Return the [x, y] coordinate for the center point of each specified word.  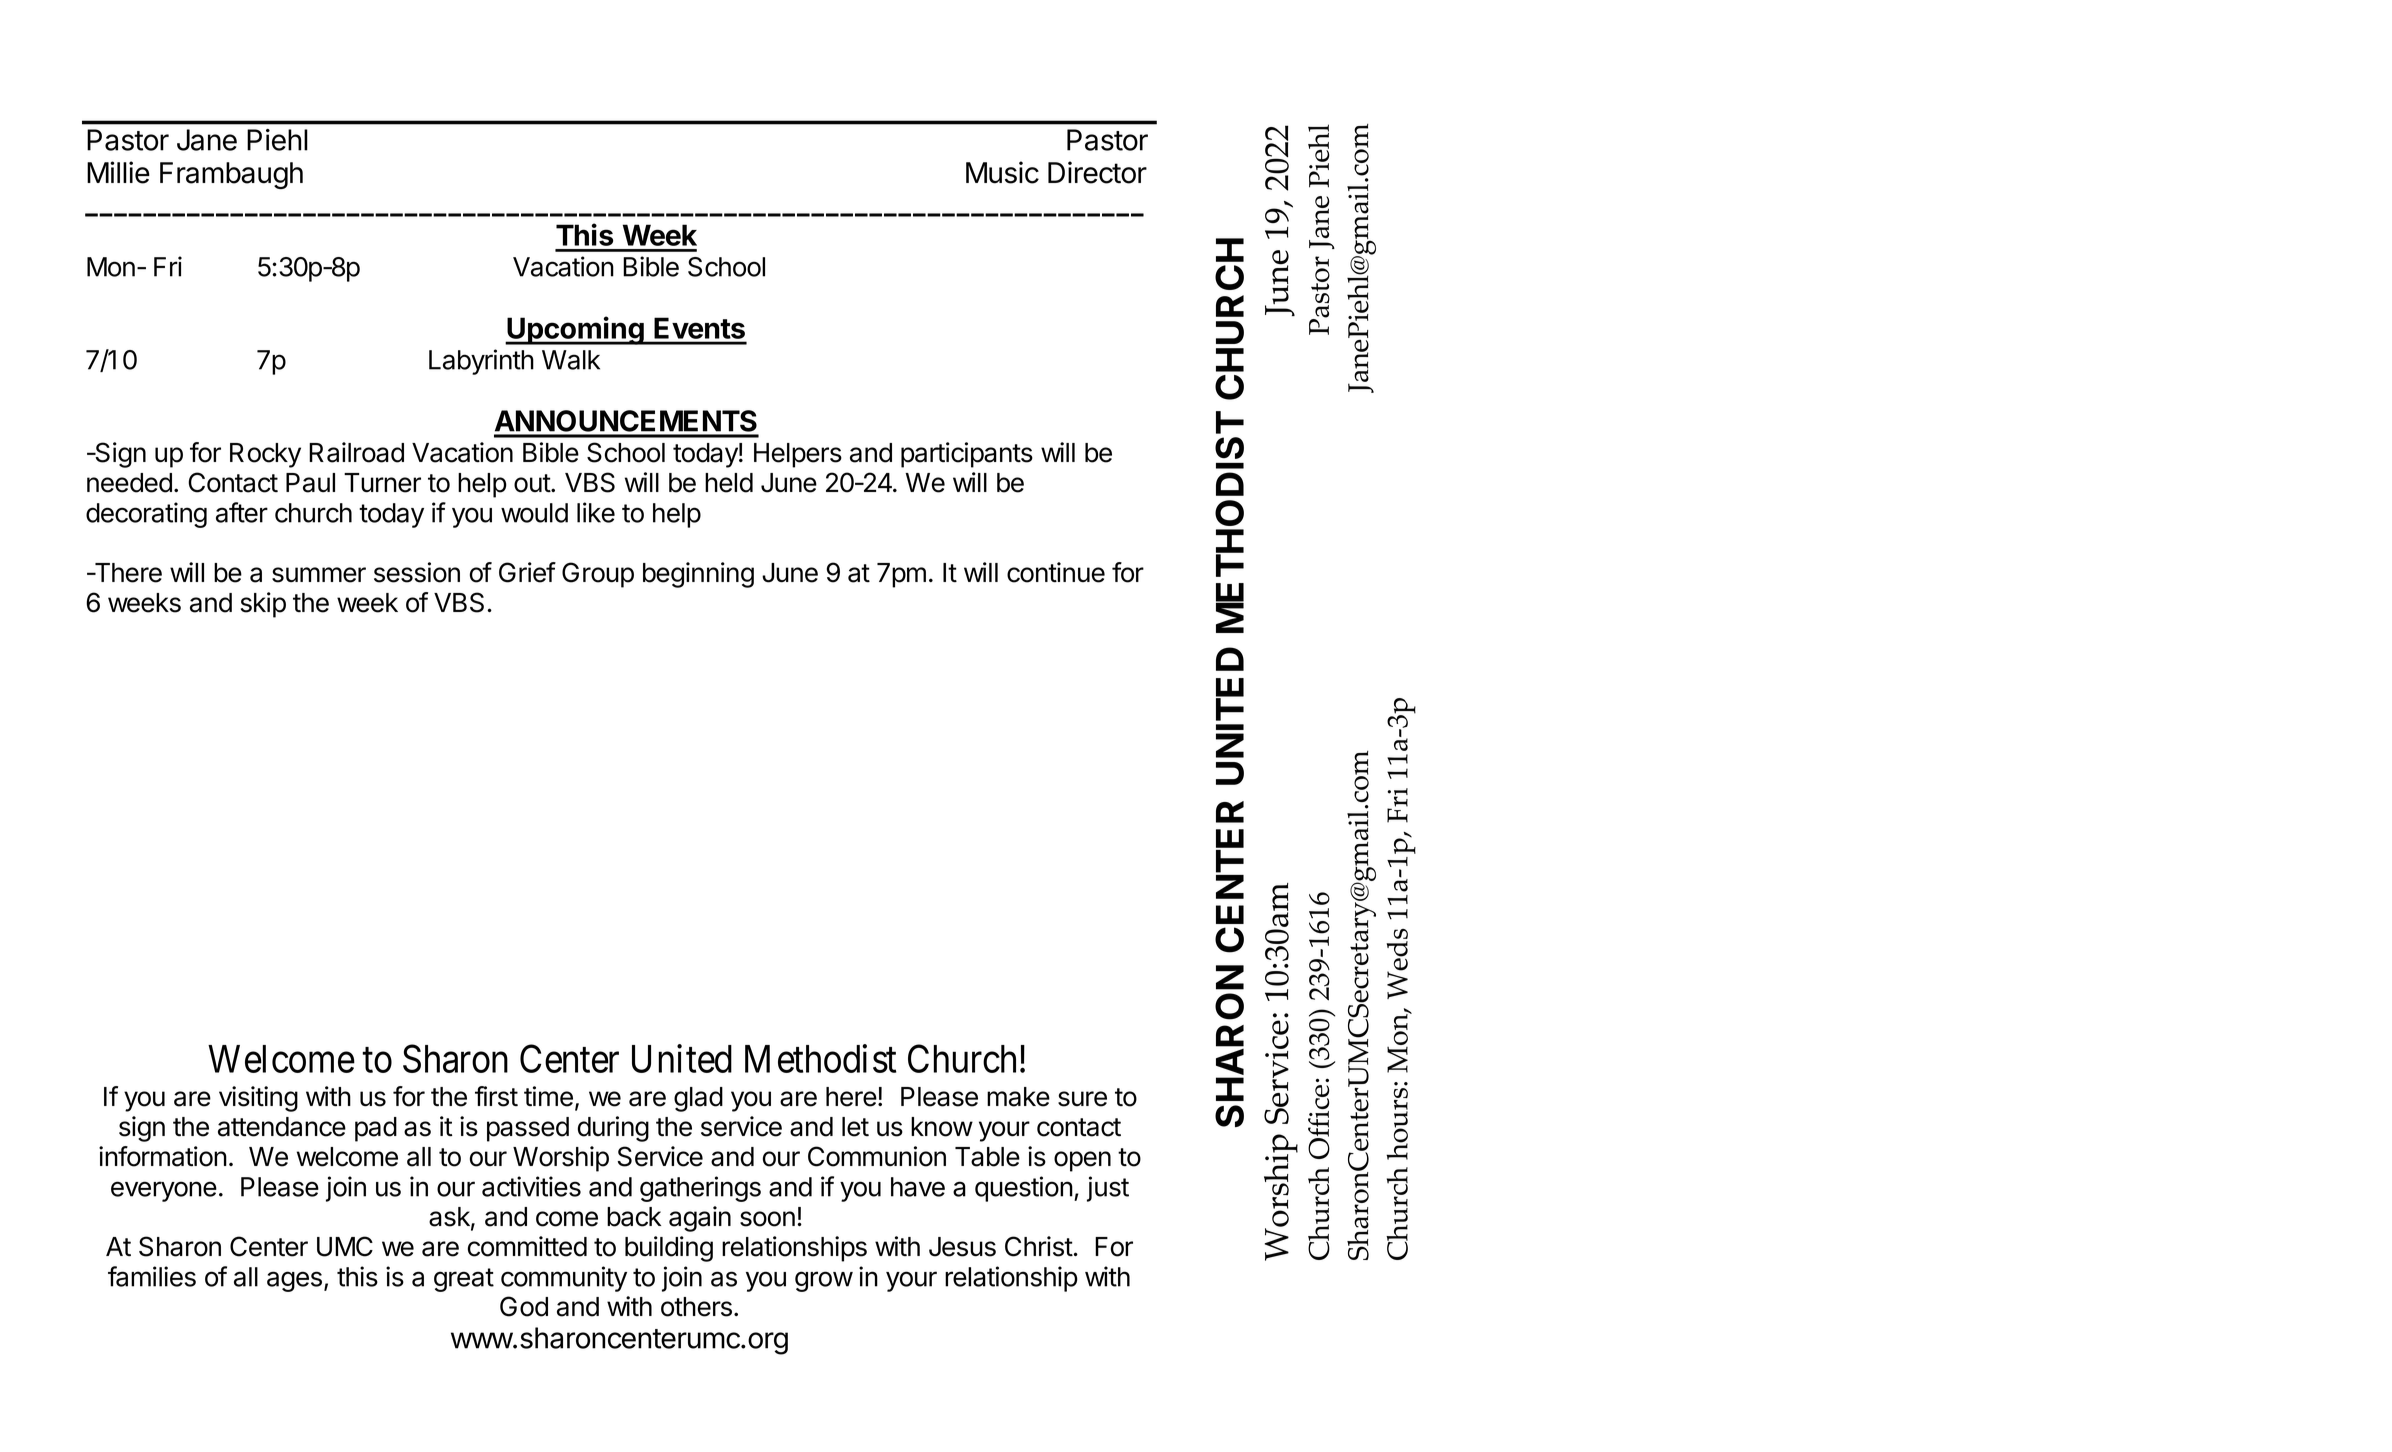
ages [294, 1281]
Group [598, 575]
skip [263, 605]
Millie [118, 172]
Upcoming [575, 330]
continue [1056, 572]
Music [1002, 172]
